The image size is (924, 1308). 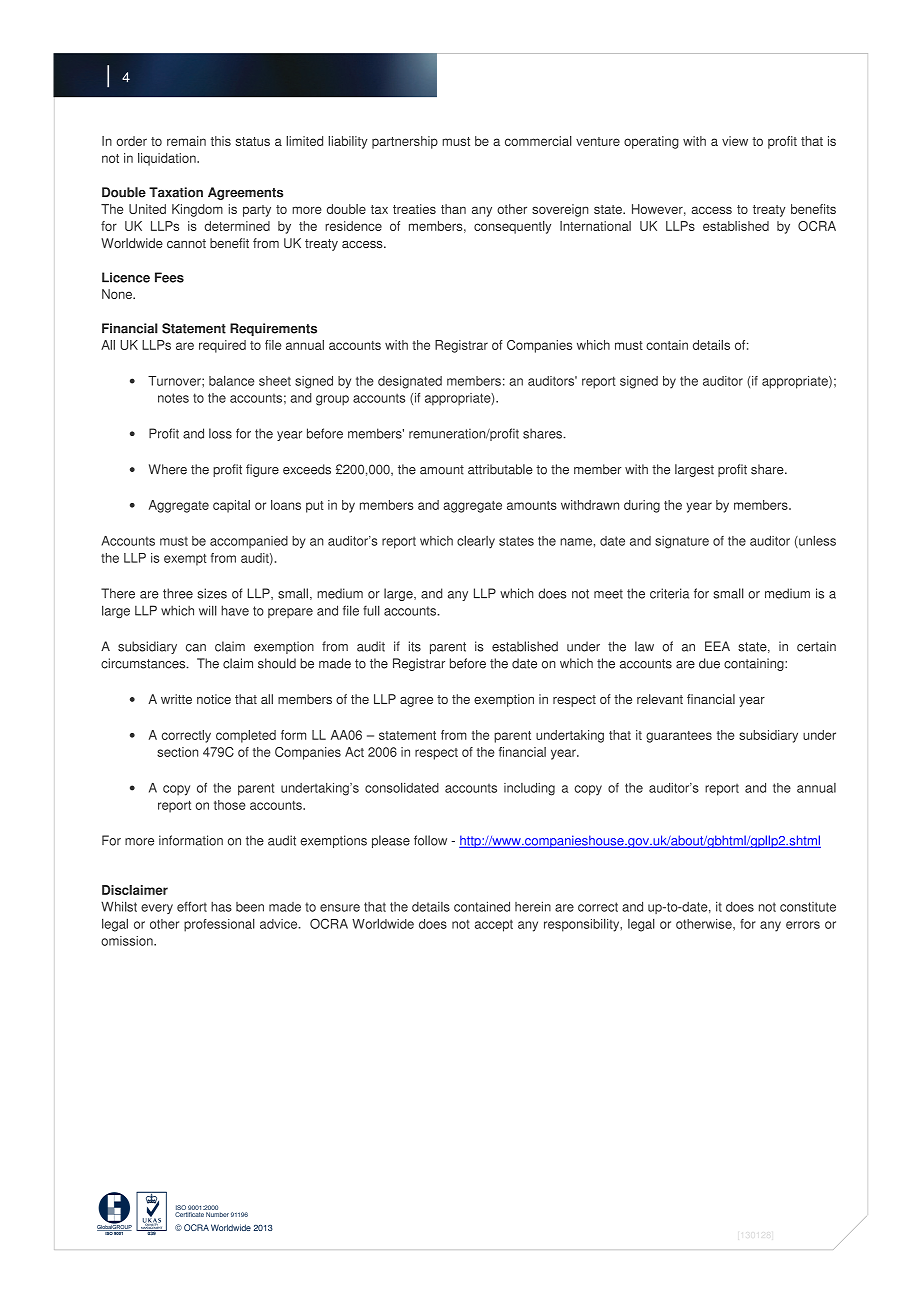 I want to click on accompanied, so click(x=249, y=542).
